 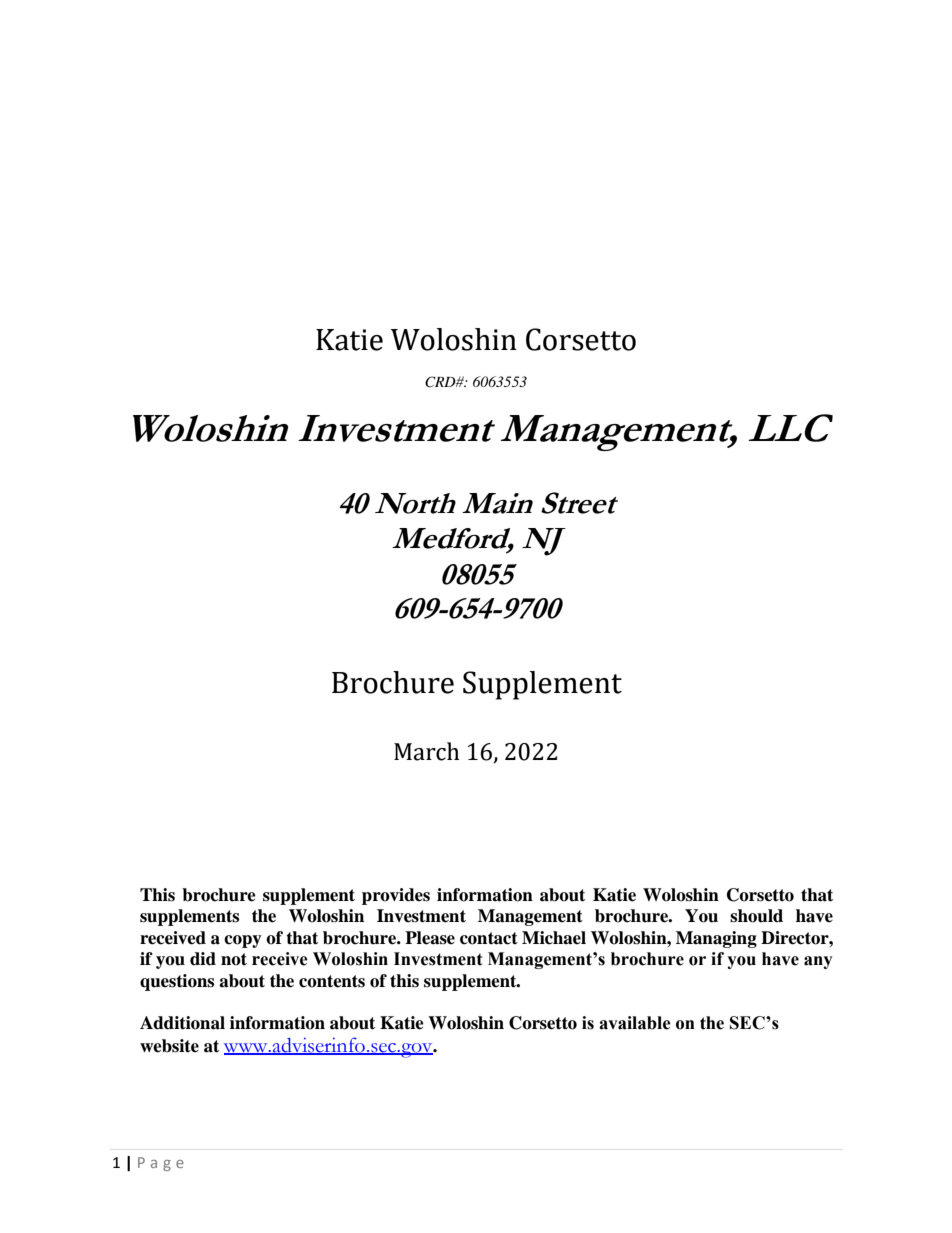 What do you see at coordinates (818, 962) in the screenshot?
I see `any` at bounding box center [818, 962].
